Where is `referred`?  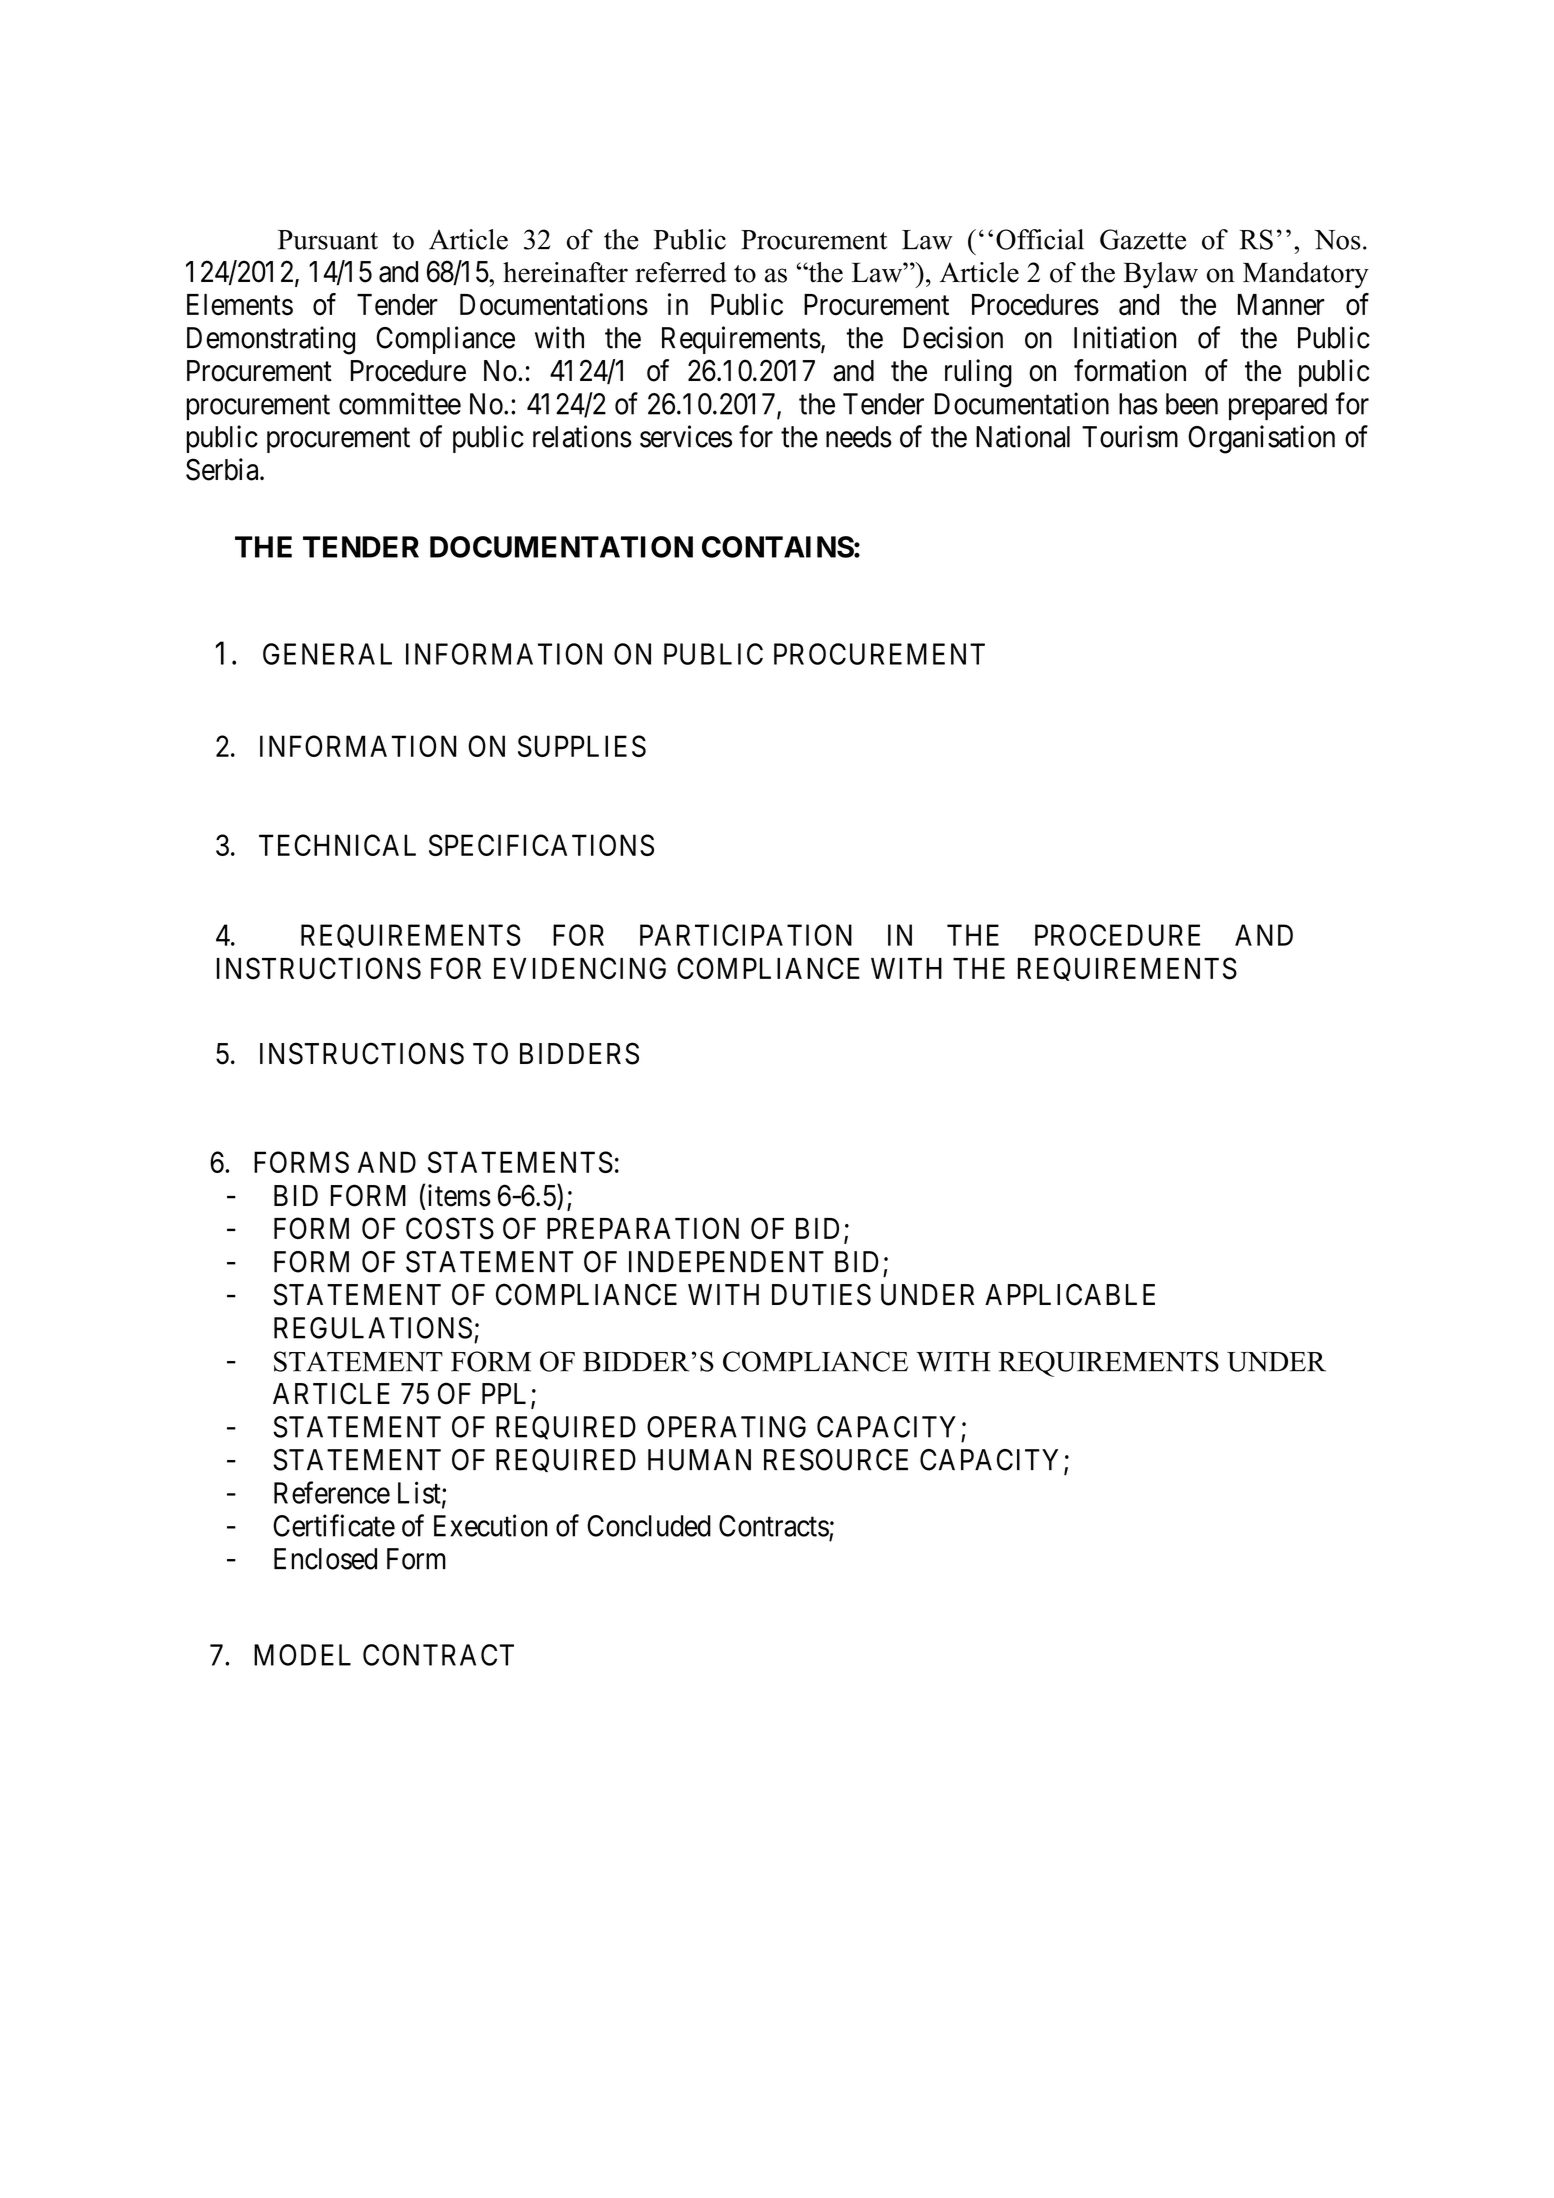
referred is located at coordinates (681, 272).
